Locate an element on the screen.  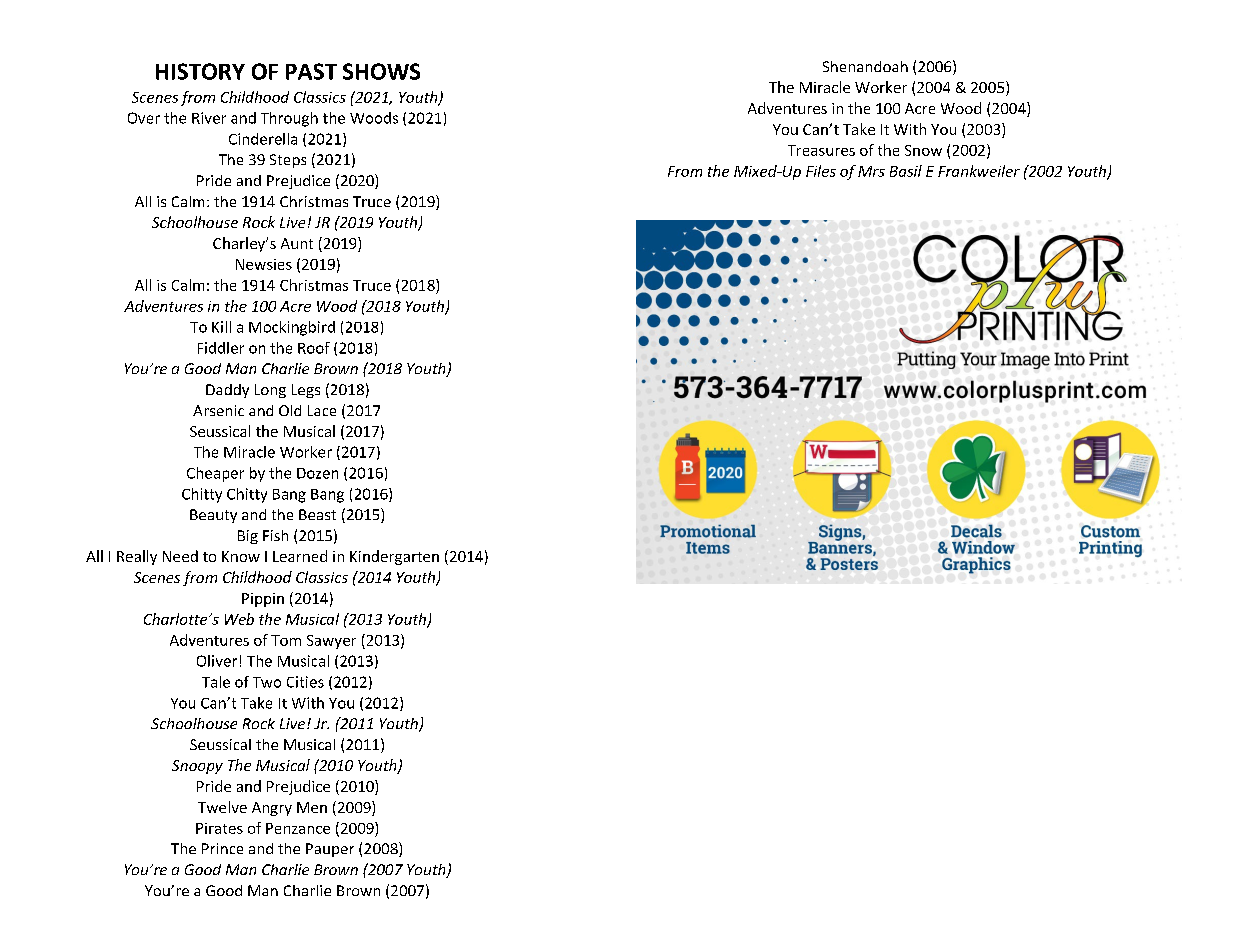
HISTORY is located at coordinates (200, 71).
